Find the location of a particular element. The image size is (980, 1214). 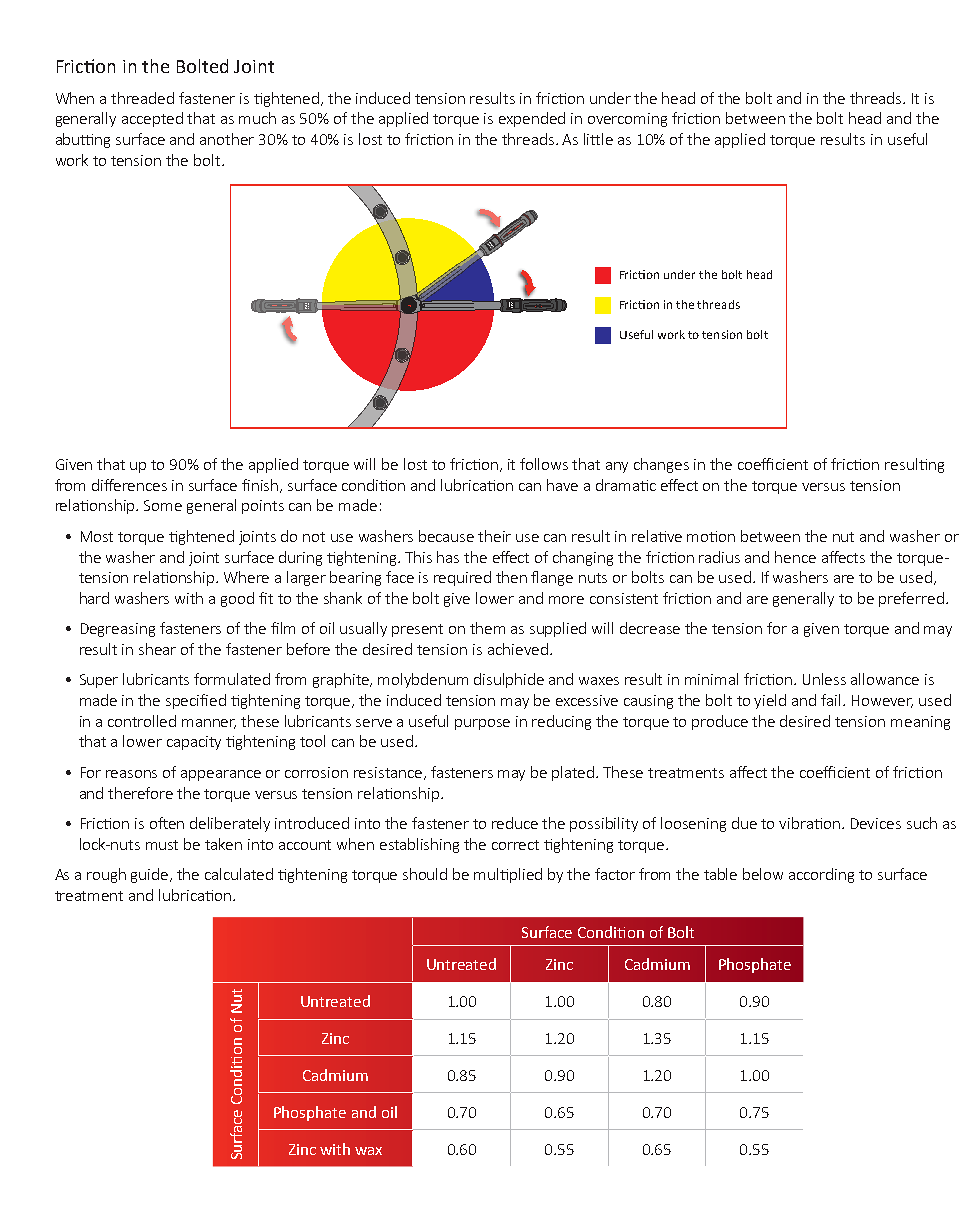

must is located at coordinates (162, 845).
